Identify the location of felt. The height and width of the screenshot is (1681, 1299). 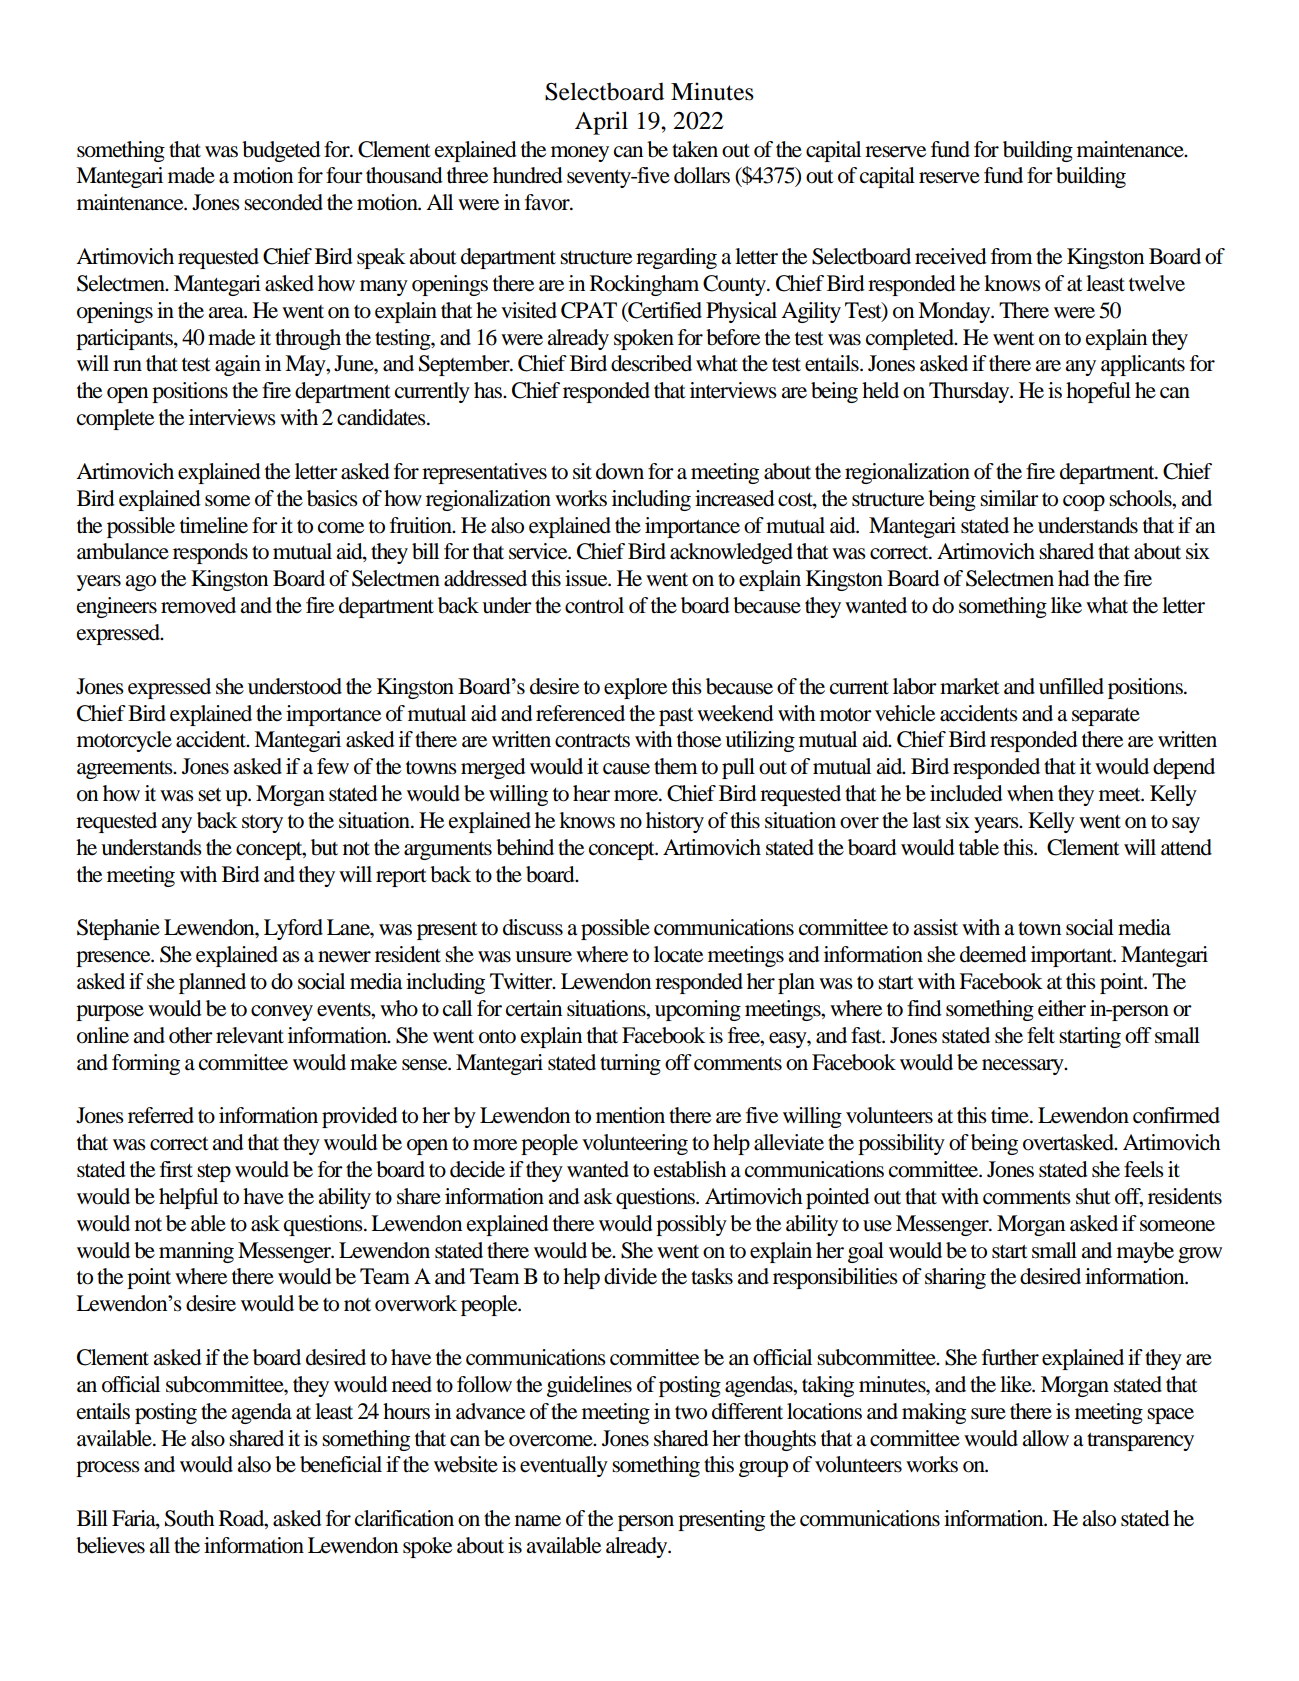
(1041, 1035).
